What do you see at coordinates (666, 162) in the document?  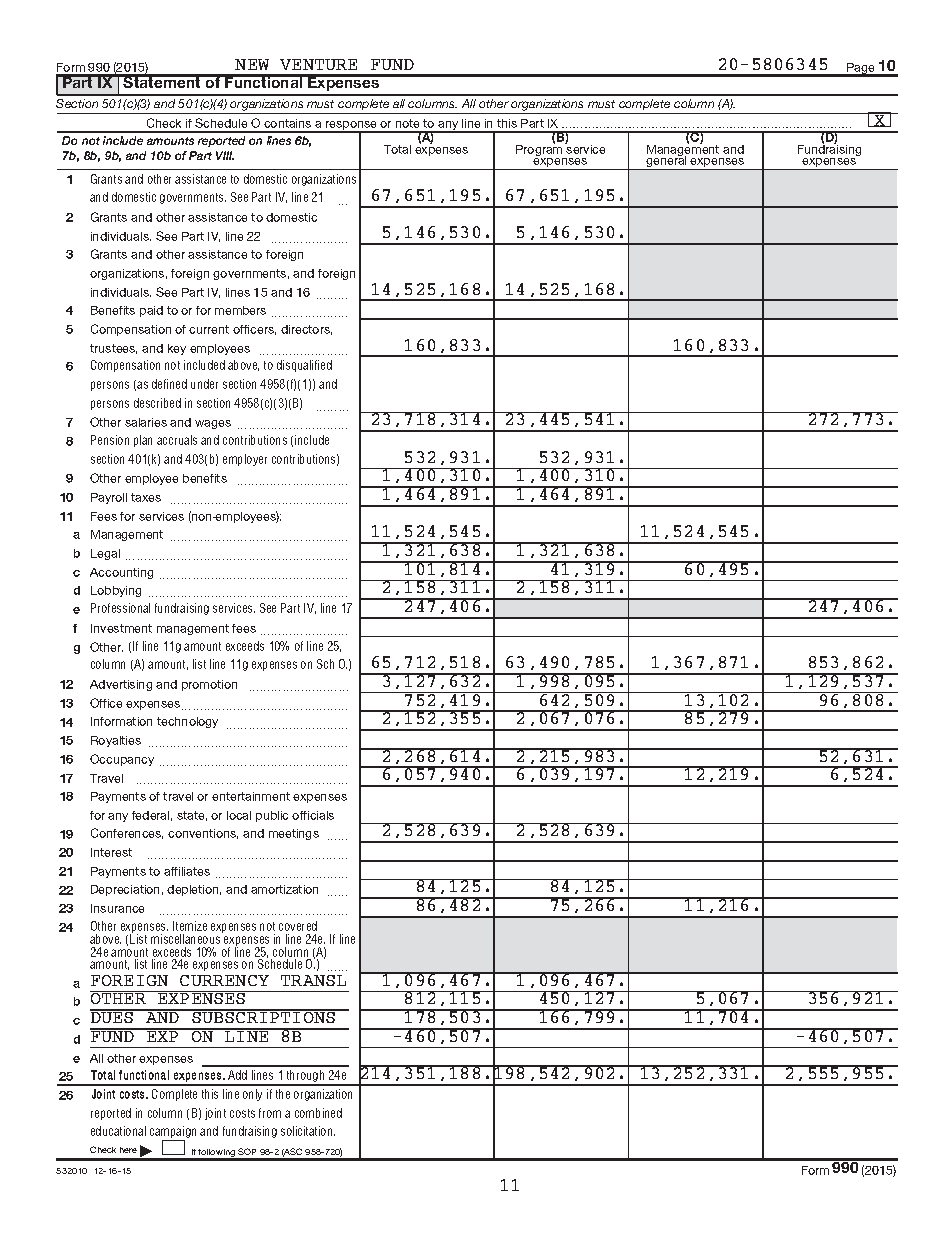 I see `general` at bounding box center [666, 162].
